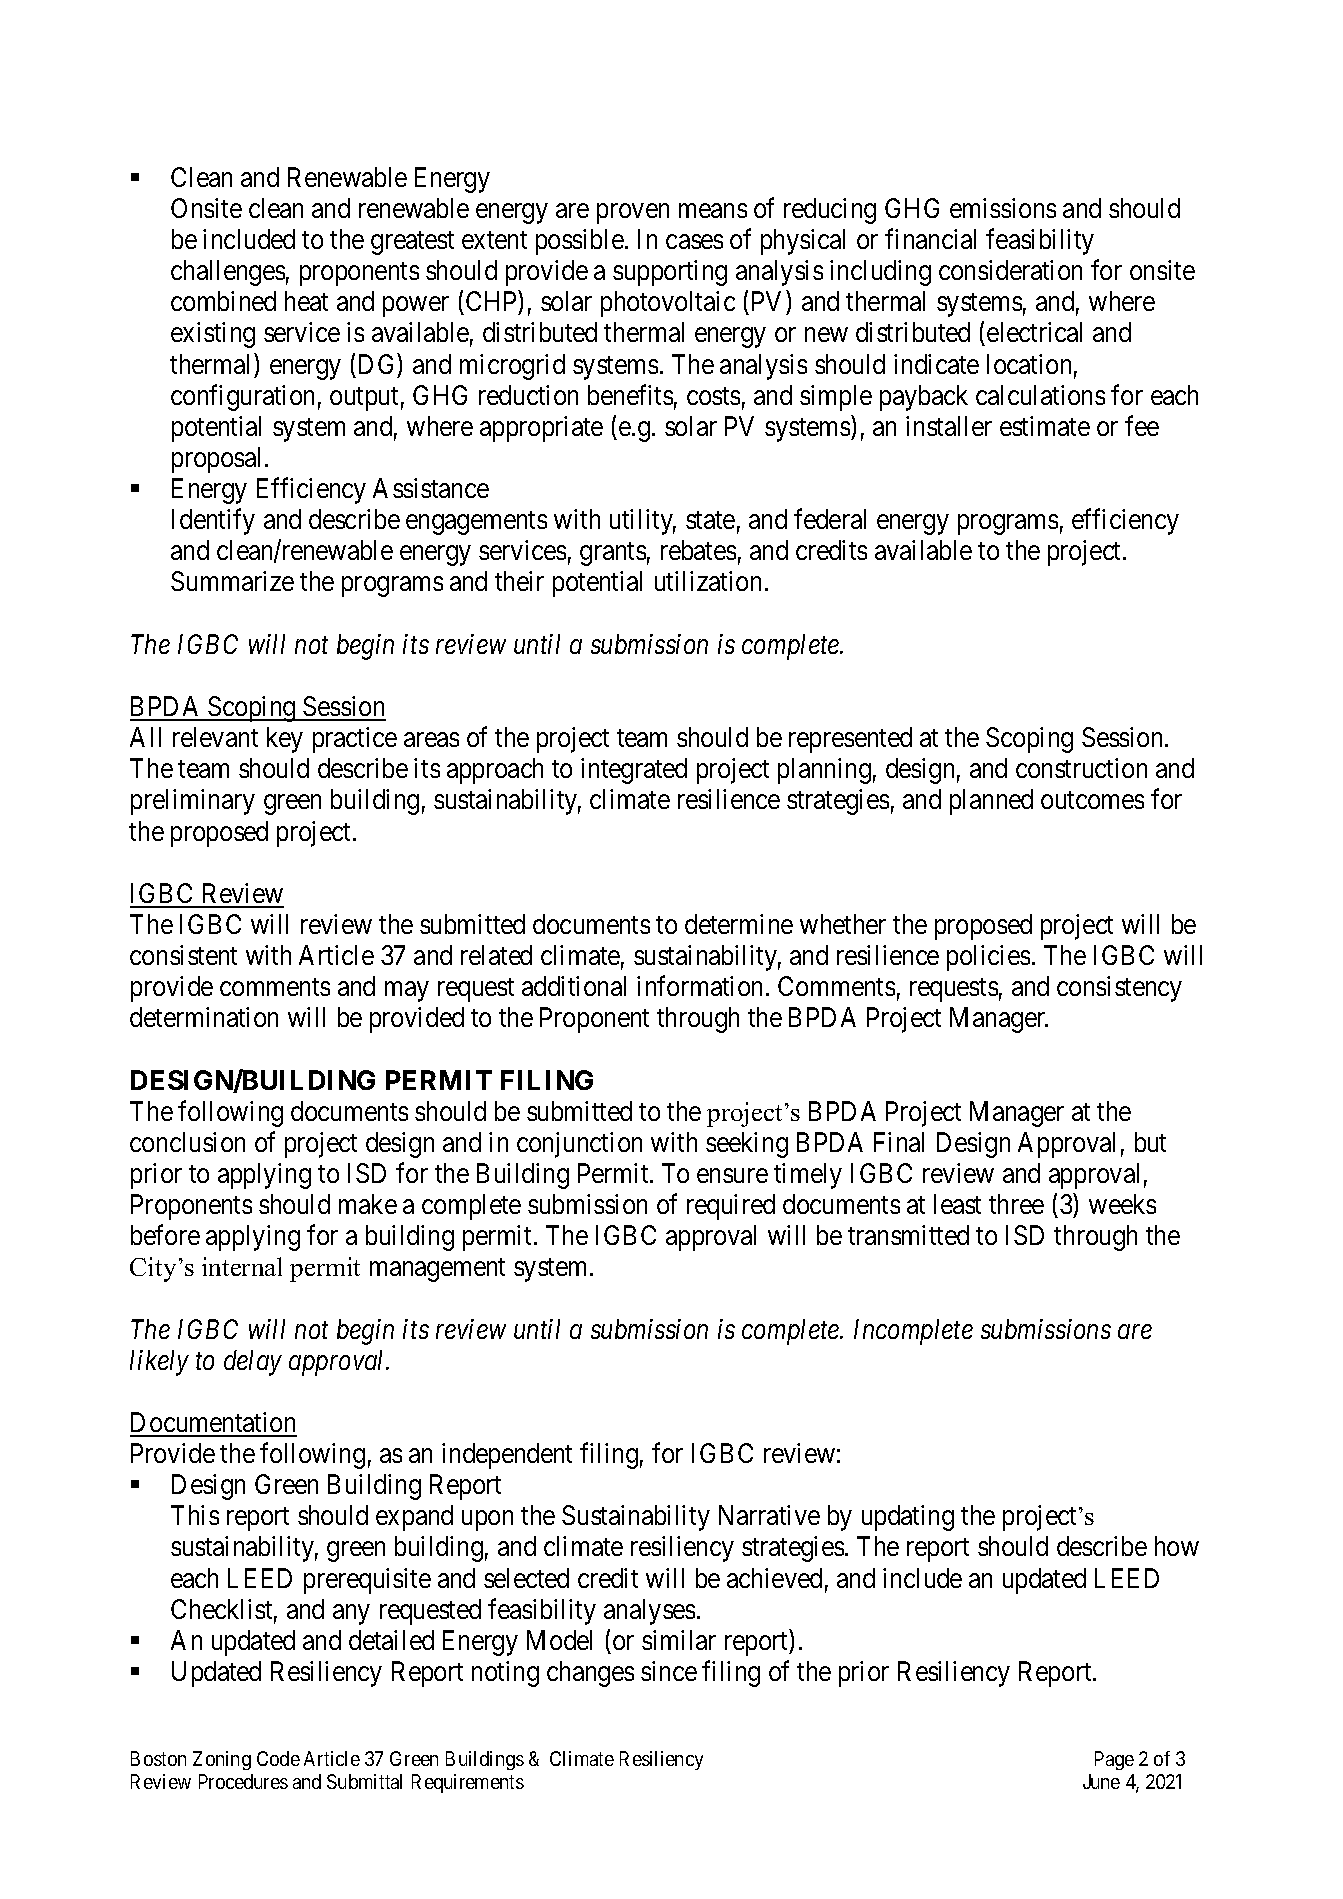  I want to click on conclusion, so click(187, 1142).
